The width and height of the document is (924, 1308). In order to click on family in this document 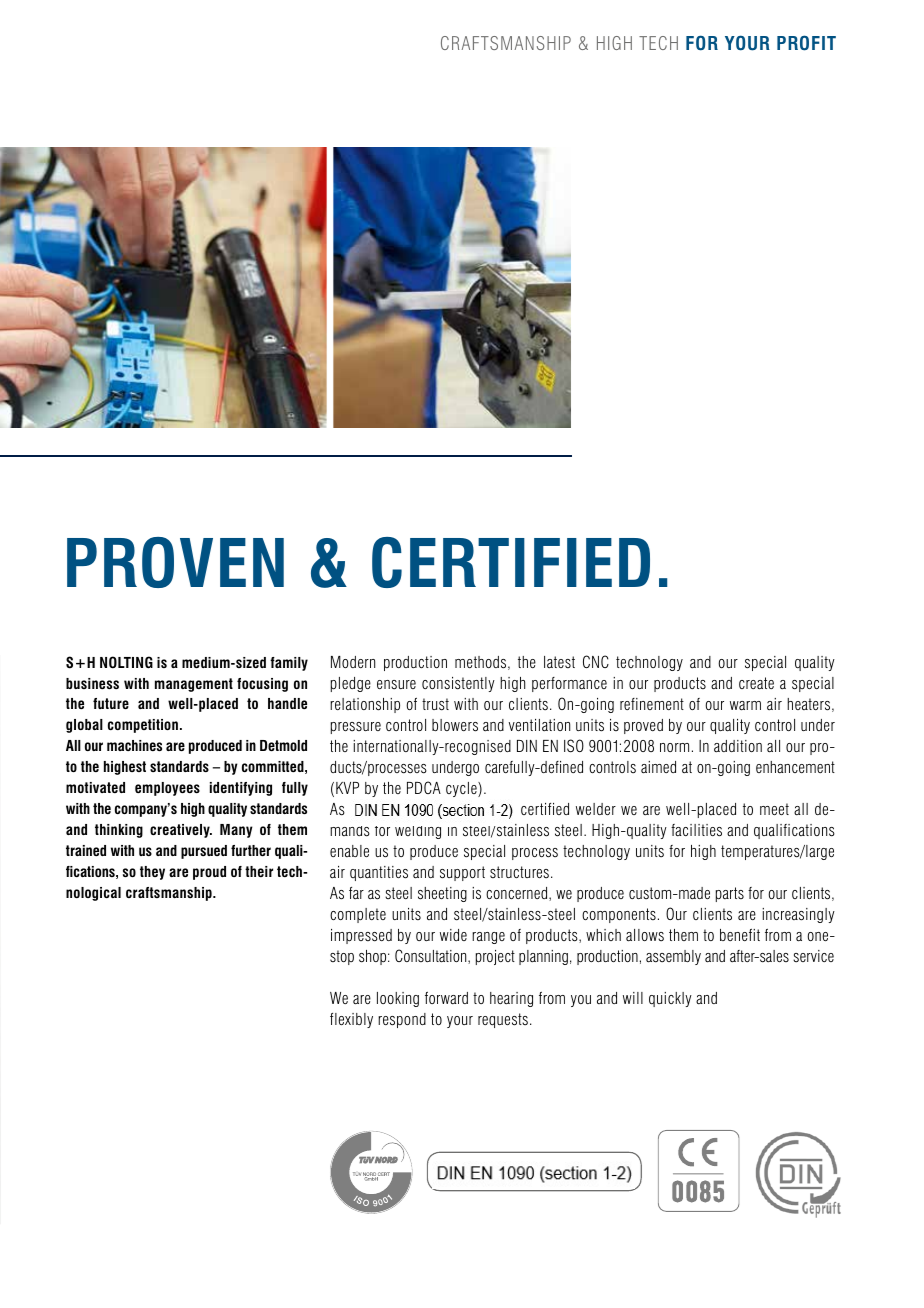, I will do `click(289, 664)`.
